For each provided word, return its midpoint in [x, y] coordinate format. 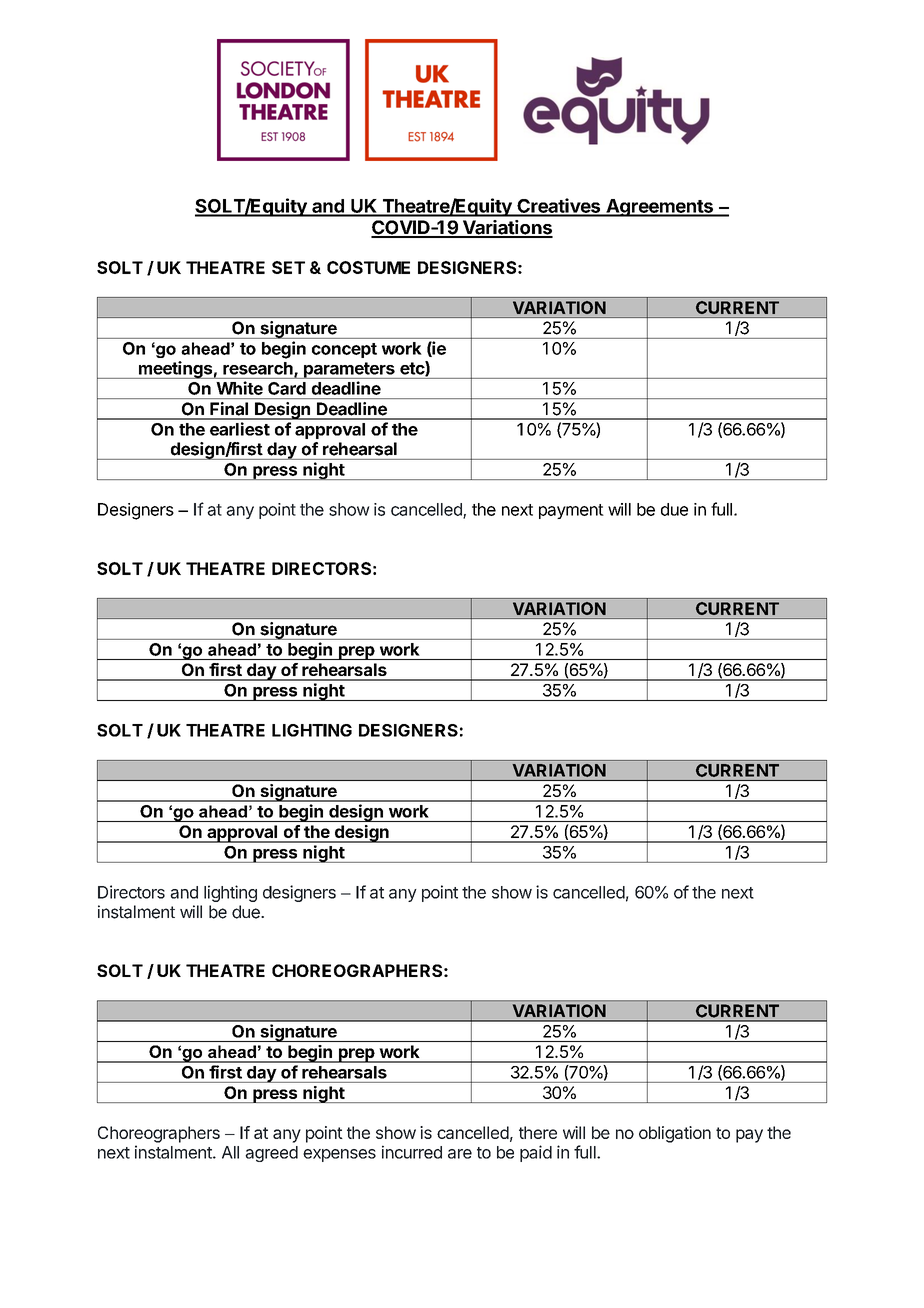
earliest [240, 429]
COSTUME [368, 267]
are [460, 1154]
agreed [271, 1154]
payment [571, 511]
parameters [349, 370]
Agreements [659, 208]
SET [288, 267]
